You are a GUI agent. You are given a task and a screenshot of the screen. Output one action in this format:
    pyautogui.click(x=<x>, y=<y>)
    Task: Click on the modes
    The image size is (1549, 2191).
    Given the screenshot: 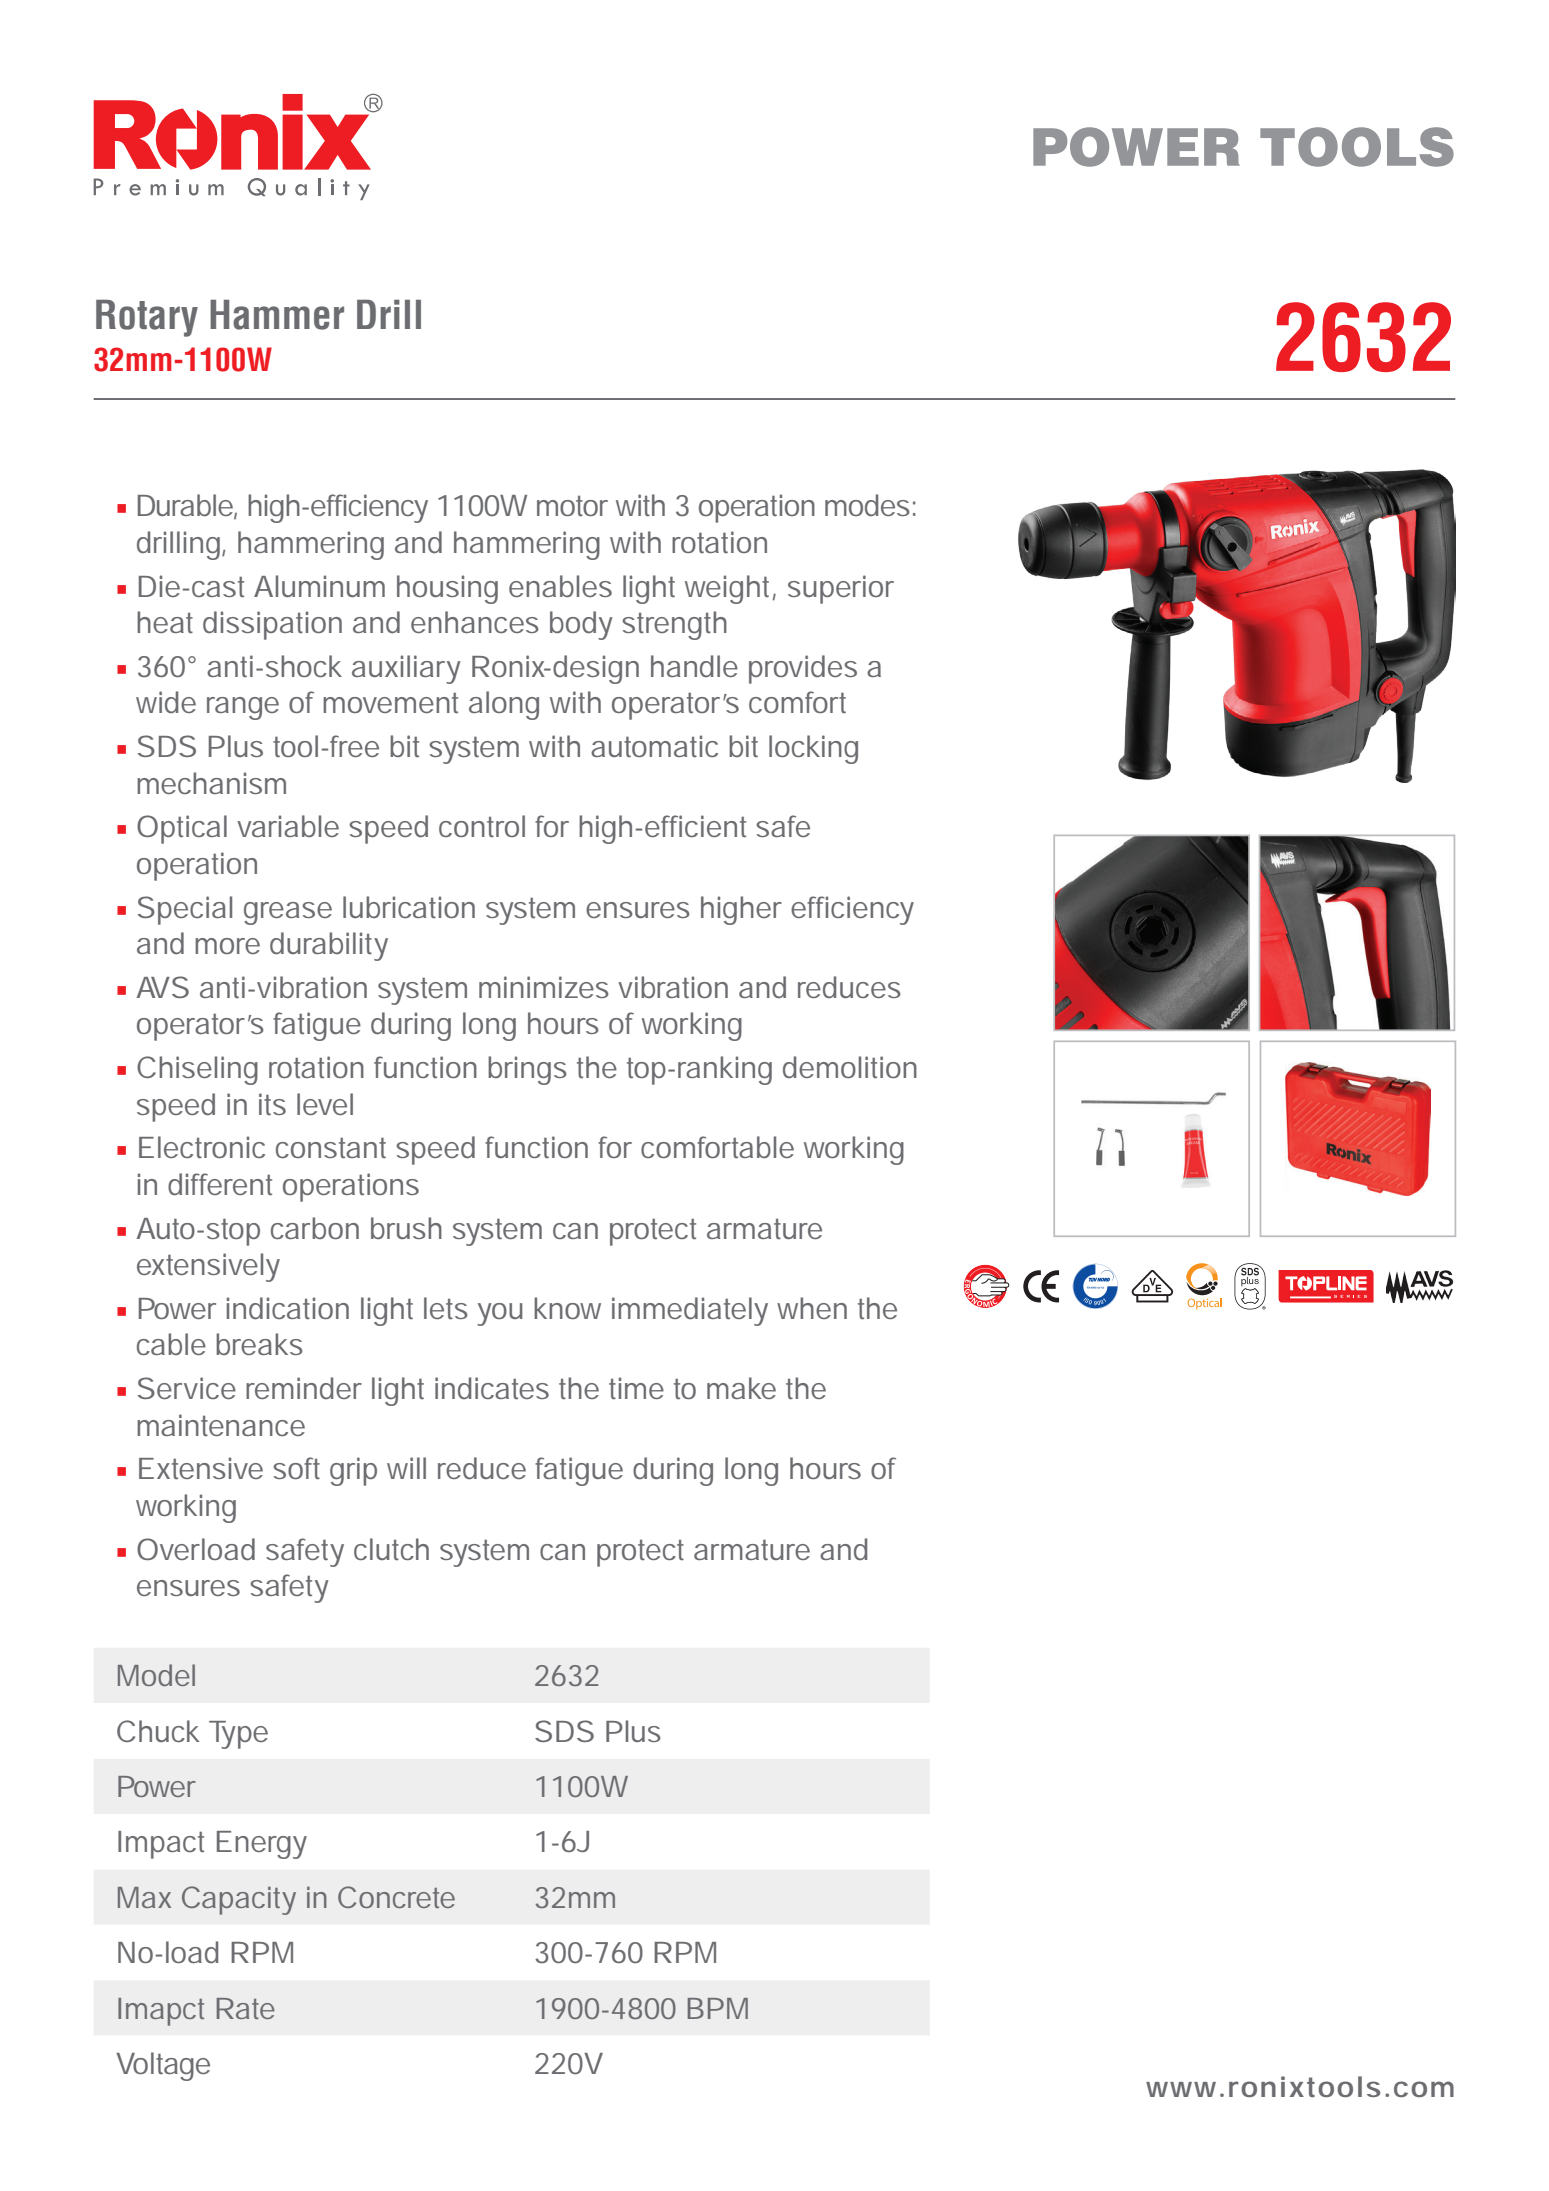 What is the action you would take?
    pyautogui.click(x=867, y=505)
